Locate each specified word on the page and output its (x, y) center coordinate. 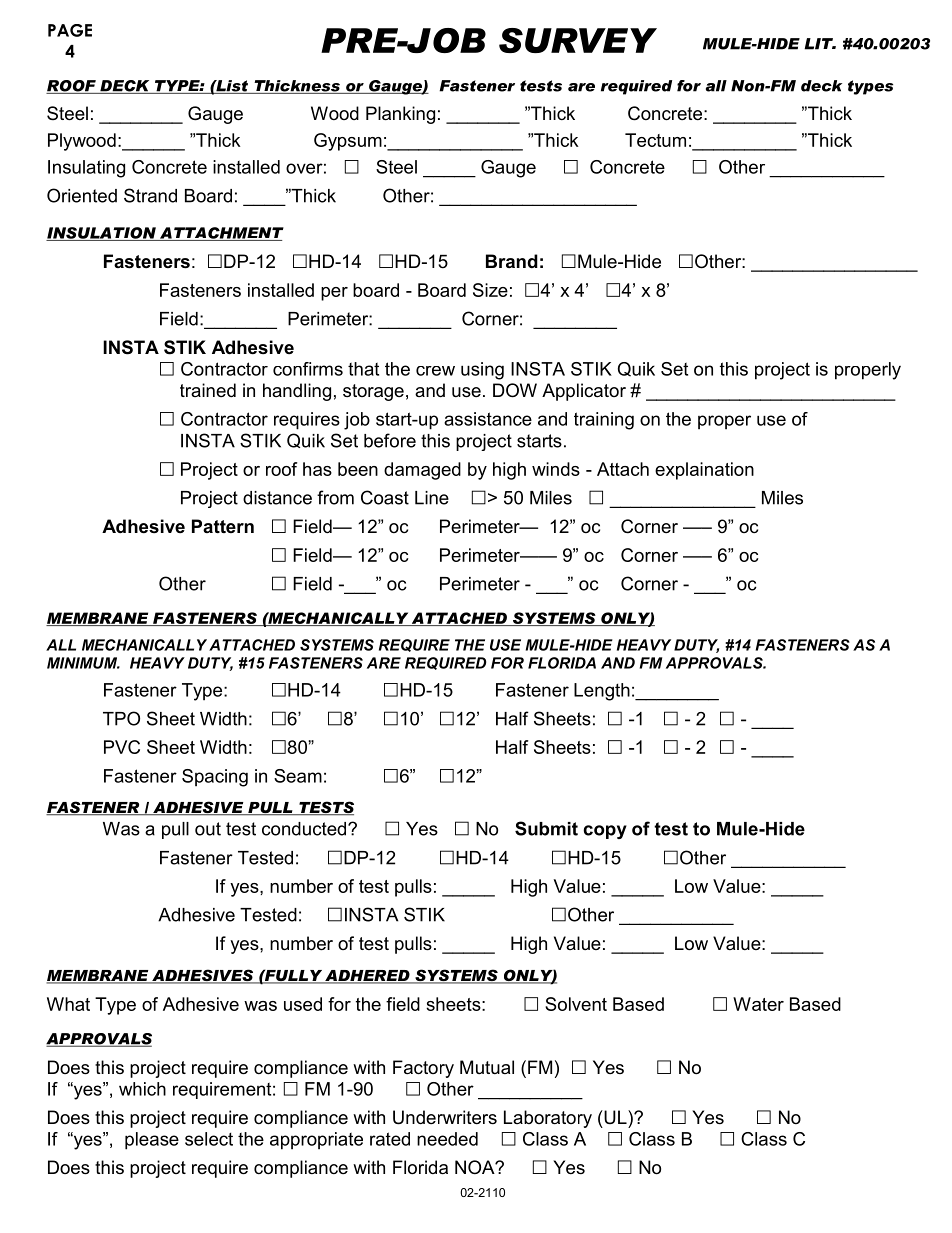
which (142, 1089)
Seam (298, 776)
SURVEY (578, 40)
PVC (122, 747)
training (604, 421)
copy (605, 832)
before (390, 440)
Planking (400, 115)
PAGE (70, 30)
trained (208, 390)
